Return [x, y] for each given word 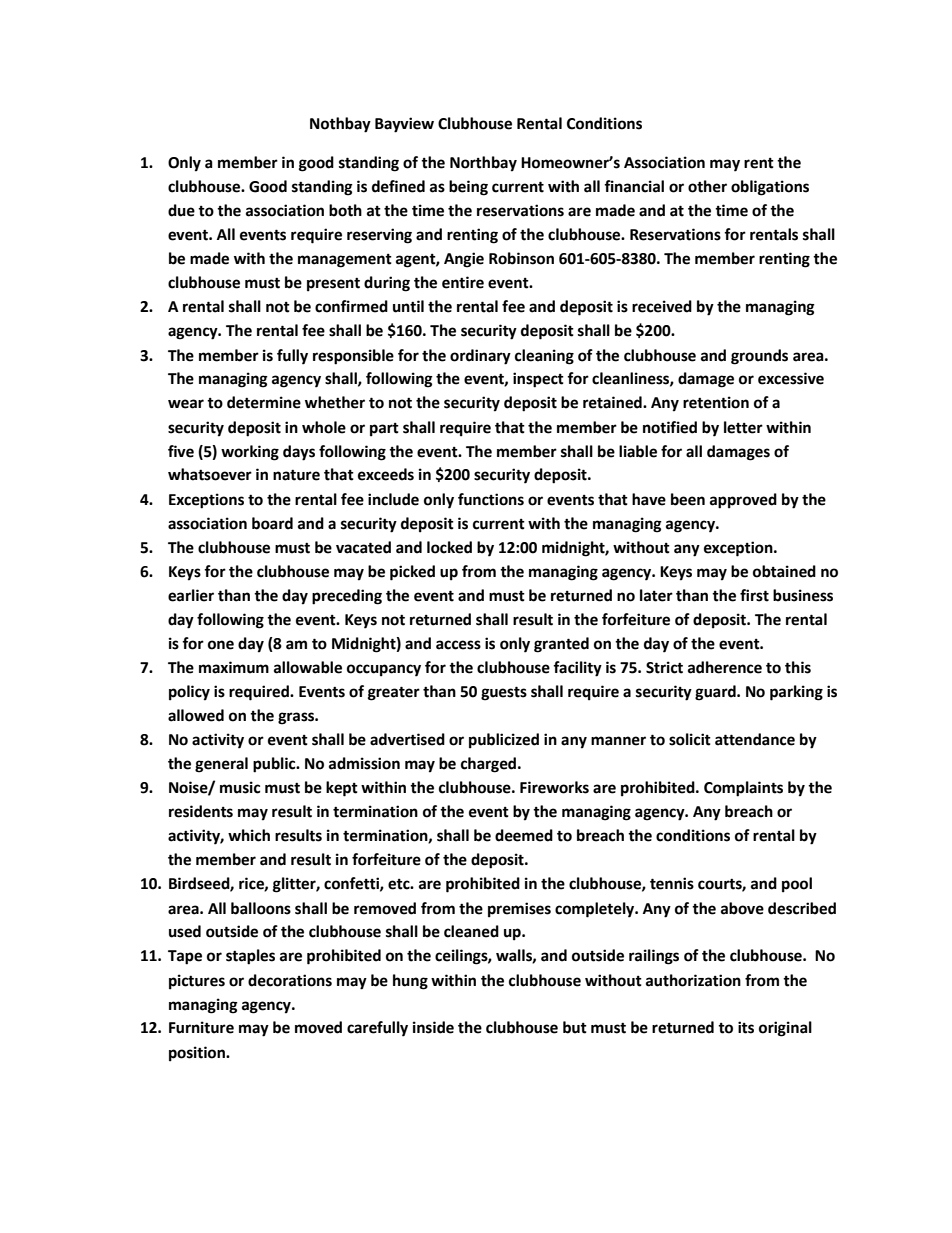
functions [491, 499]
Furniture [201, 1027]
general [221, 765]
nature [296, 475]
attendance [755, 739]
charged [490, 765]
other [707, 186]
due [181, 210]
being [468, 188]
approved [743, 501]
